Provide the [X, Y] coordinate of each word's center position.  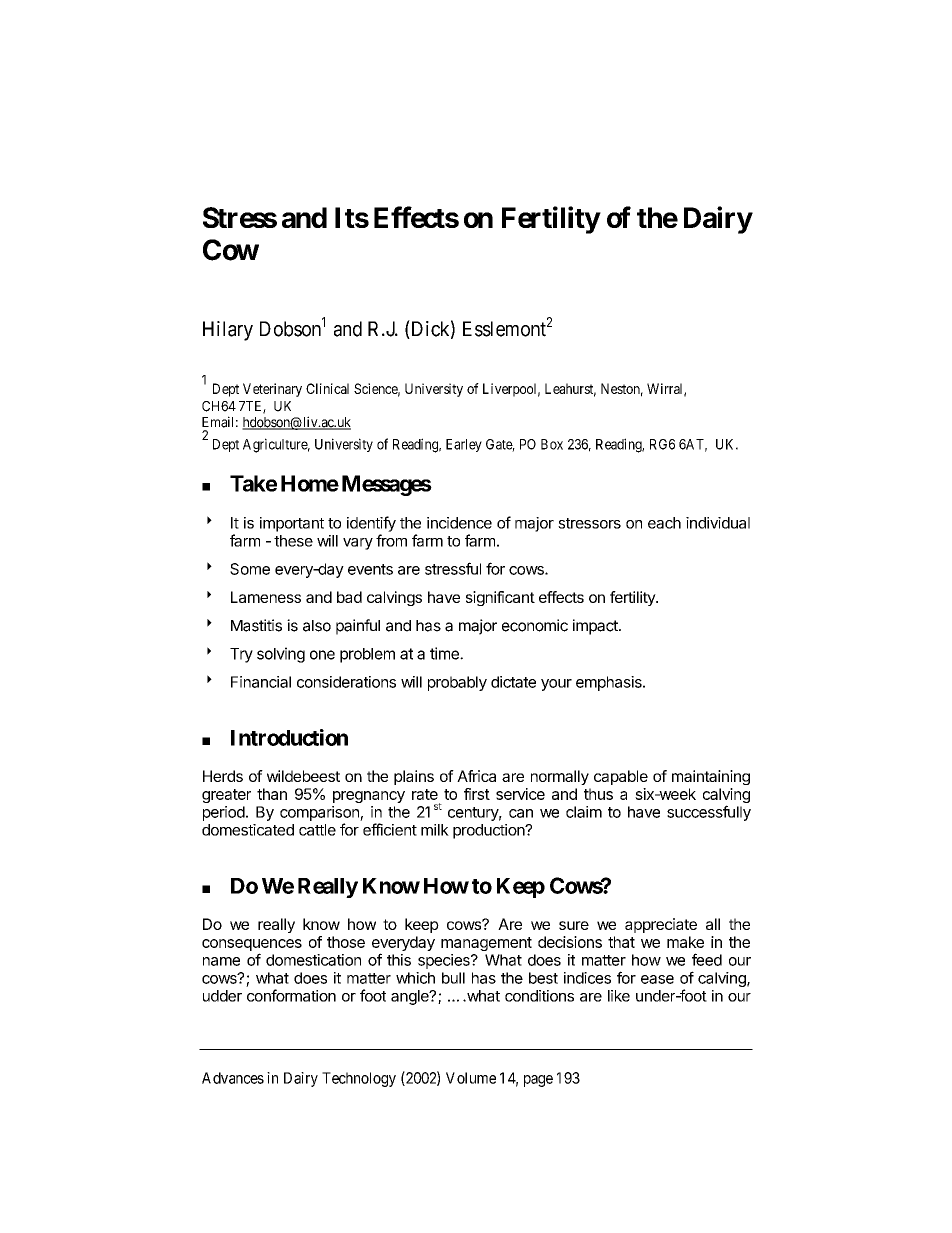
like [619, 996]
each [664, 523]
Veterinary [272, 390]
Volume [471, 1078]
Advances [233, 1078]
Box [552, 444]
